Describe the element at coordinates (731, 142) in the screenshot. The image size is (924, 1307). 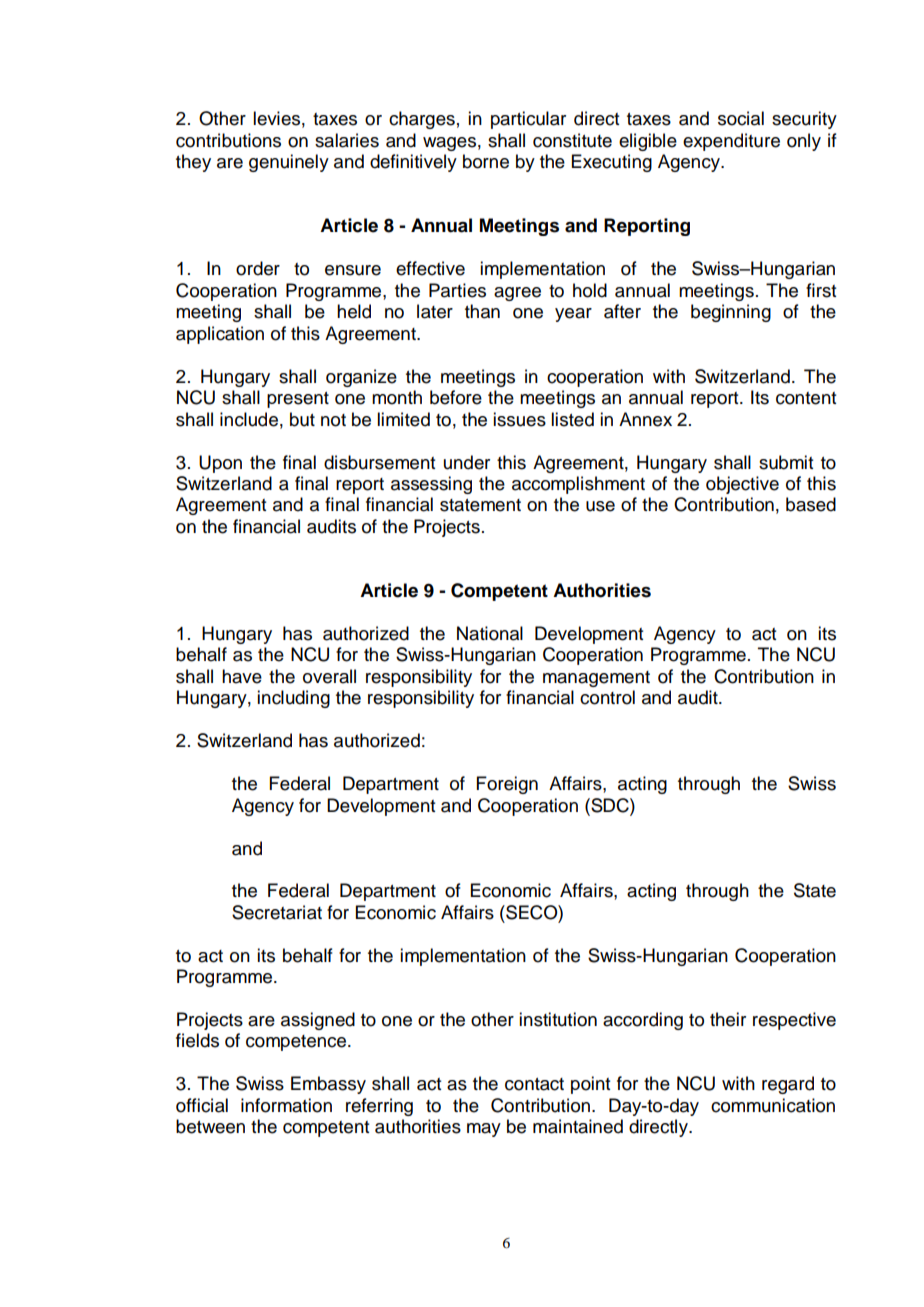
I see `expenditure` at that location.
